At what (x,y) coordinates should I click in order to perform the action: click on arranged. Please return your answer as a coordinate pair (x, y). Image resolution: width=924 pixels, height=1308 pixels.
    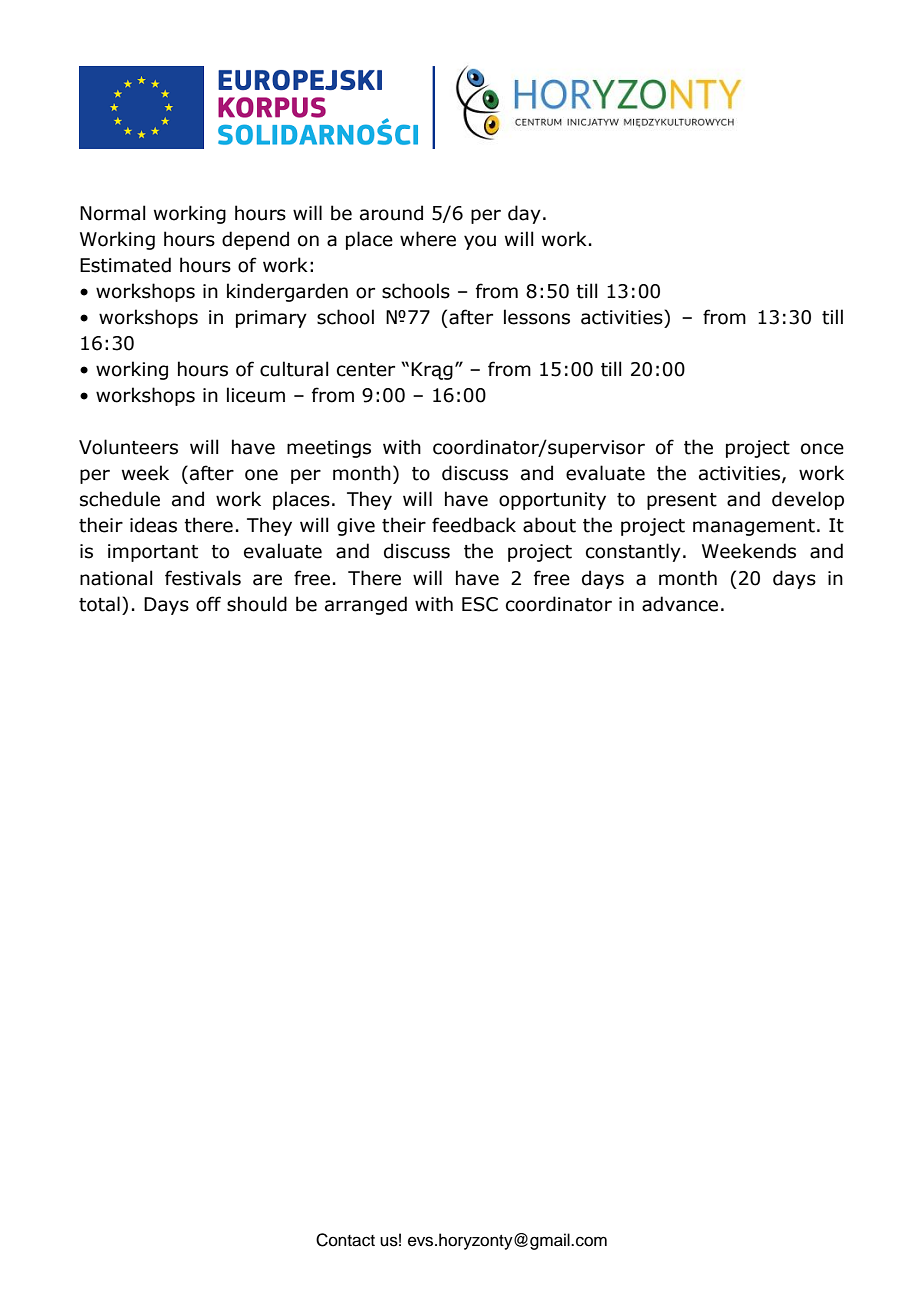
    Looking at the image, I should click on (366, 605).
